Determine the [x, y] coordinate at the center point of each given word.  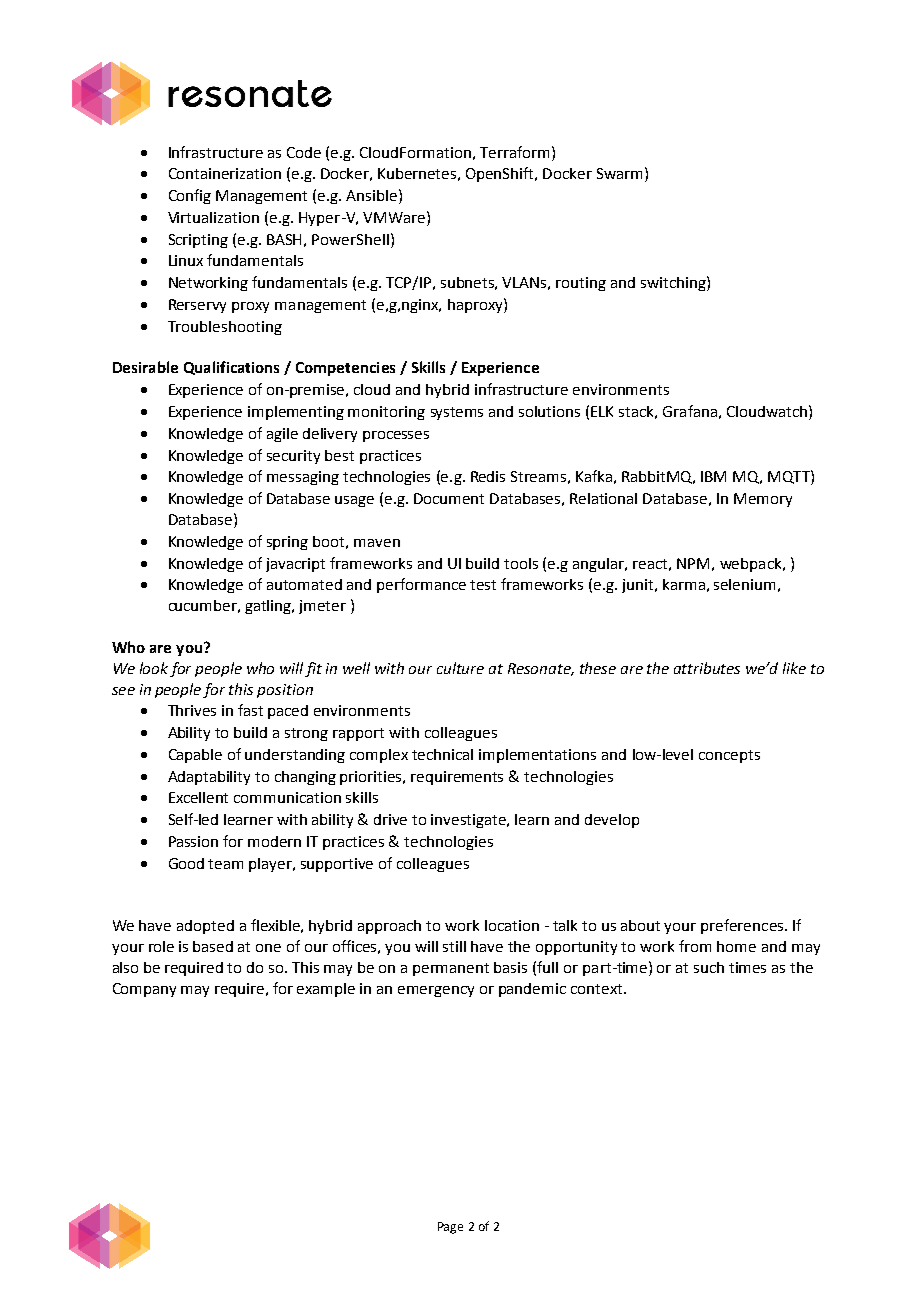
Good [186, 863]
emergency [436, 991]
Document [449, 498]
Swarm [619, 173]
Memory [763, 500]
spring [287, 543]
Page [450, 1228]
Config [190, 196]
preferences [743, 926]
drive [390, 819]
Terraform [514, 152]
